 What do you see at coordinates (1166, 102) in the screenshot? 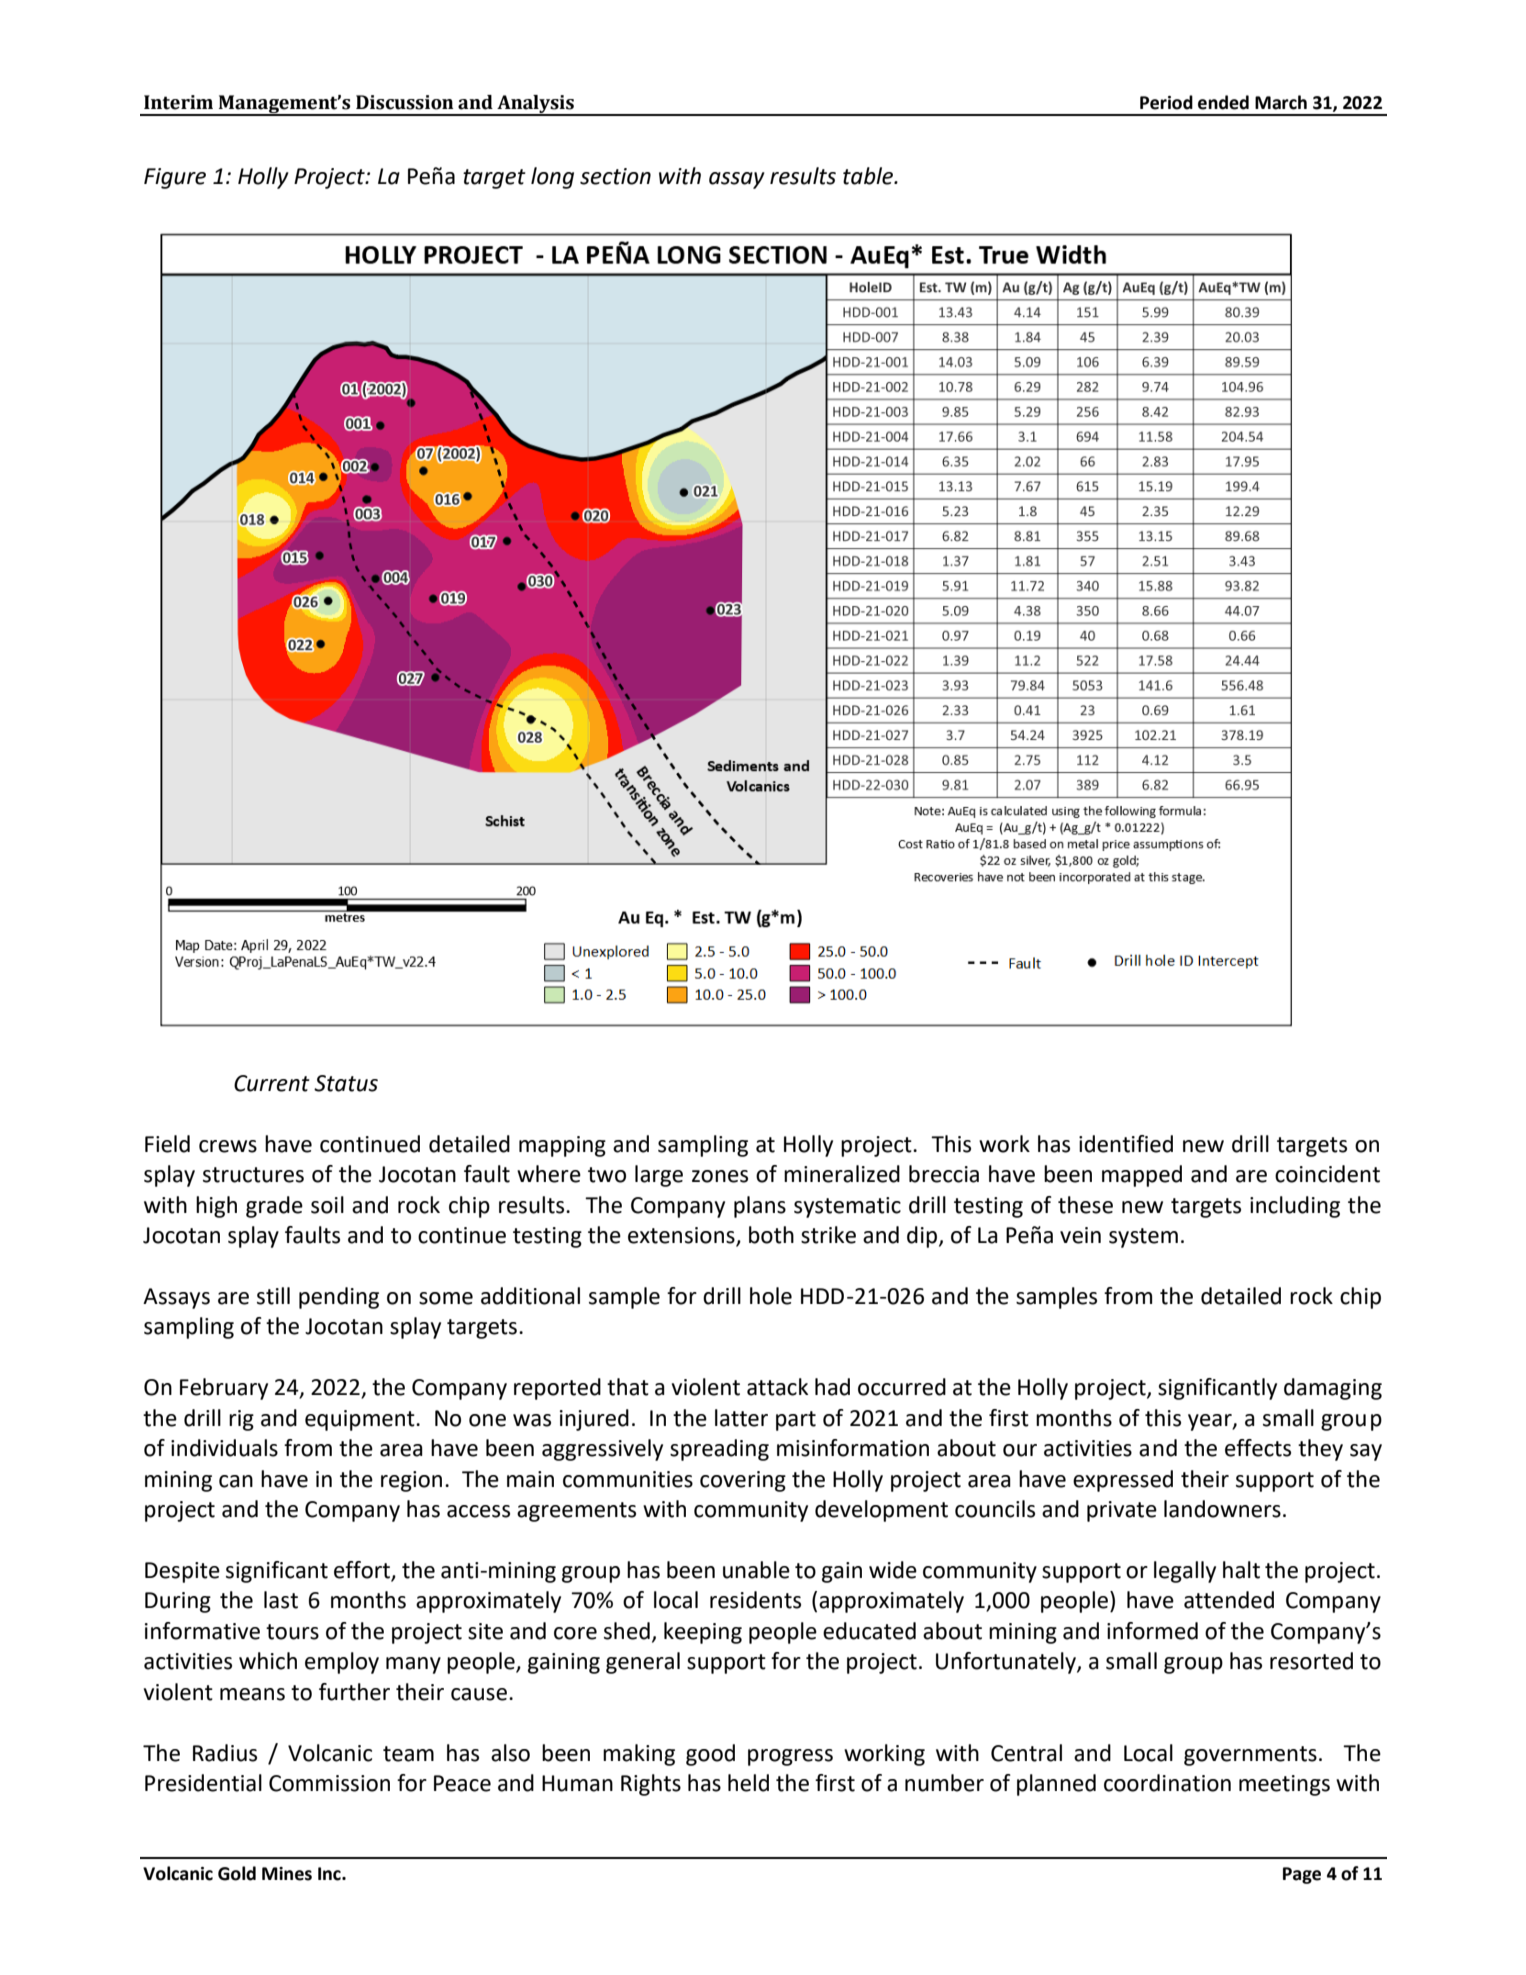
I see `Period` at bounding box center [1166, 102].
